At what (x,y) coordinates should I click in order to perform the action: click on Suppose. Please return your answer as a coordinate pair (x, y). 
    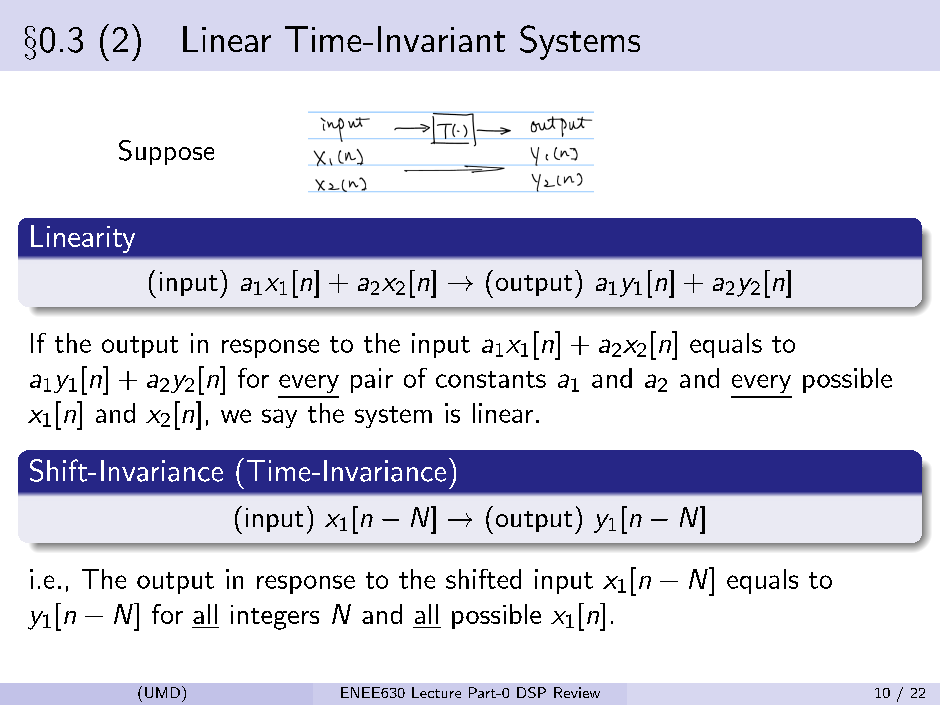
    Looking at the image, I should click on (166, 152).
